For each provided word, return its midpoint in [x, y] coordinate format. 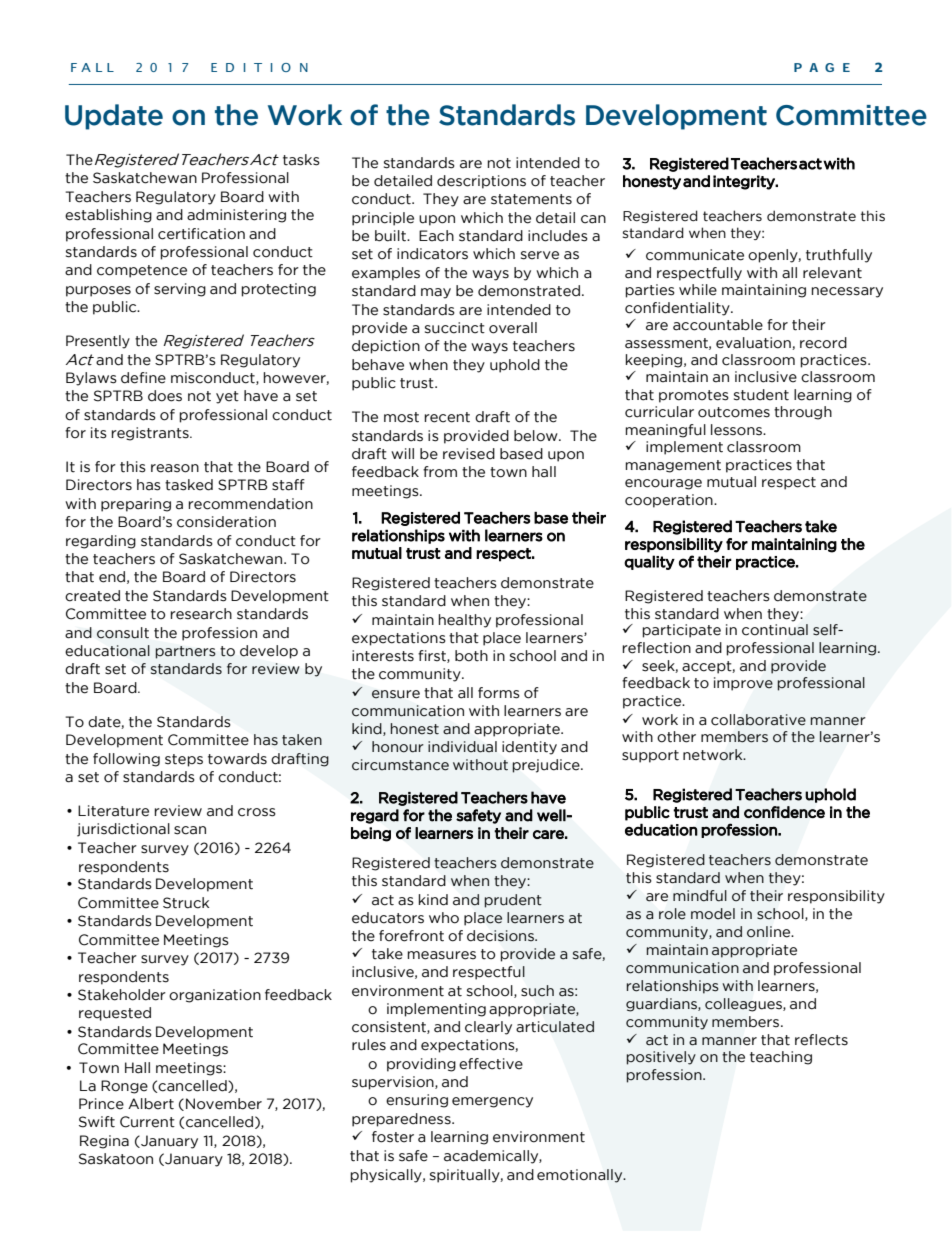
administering [236, 216]
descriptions [481, 182]
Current [147, 1122]
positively [661, 1058]
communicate [695, 255]
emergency [492, 1102]
